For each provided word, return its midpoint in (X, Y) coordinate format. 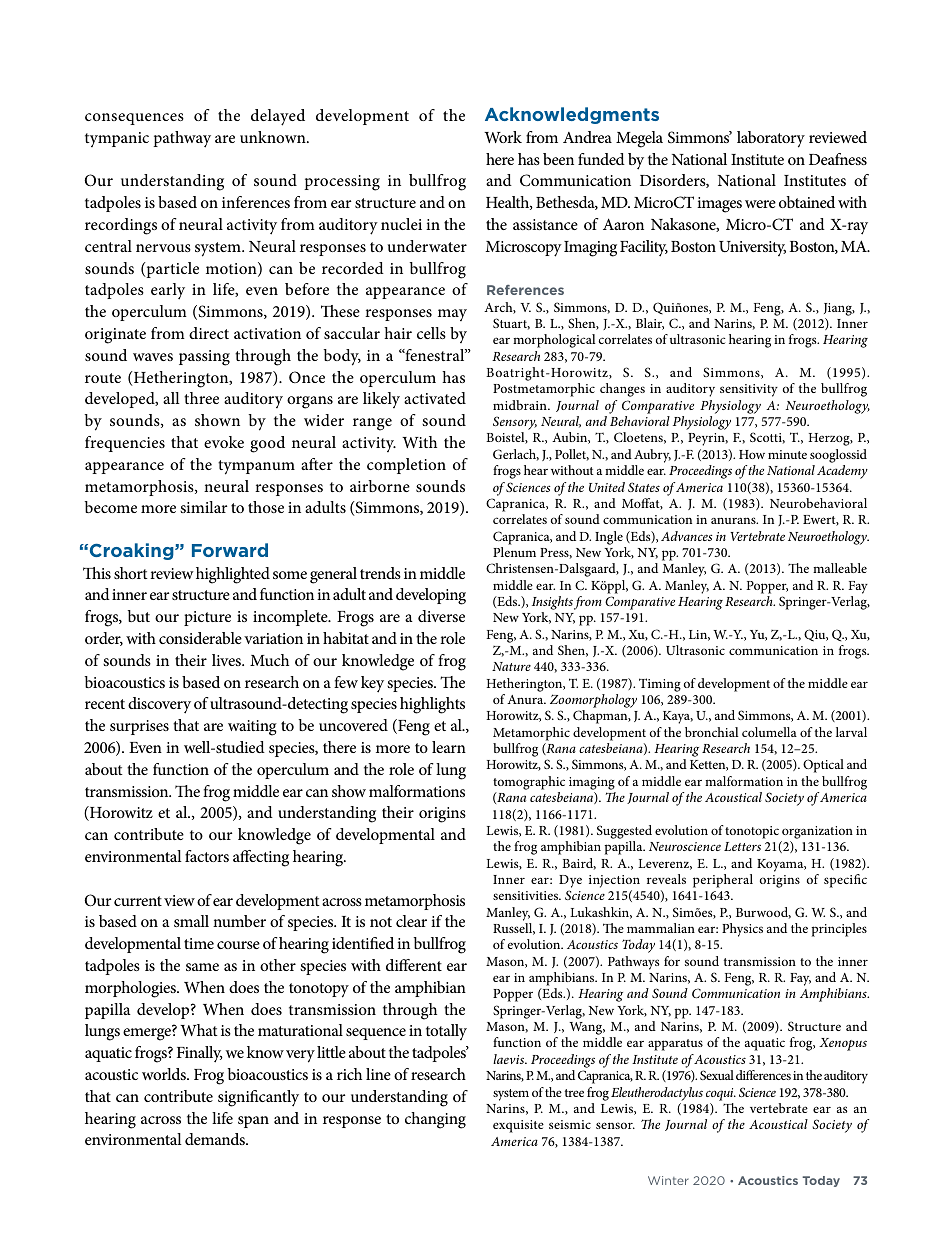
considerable (200, 638)
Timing (660, 685)
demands (216, 1139)
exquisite (518, 1126)
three (201, 398)
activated (435, 398)
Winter (668, 1180)
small (191, 921)
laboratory (771, 139)
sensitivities (527, 895)
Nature (511, 666)
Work (503, 137)
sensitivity (749, 390)
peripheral (723, 881)
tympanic (117, 139)
